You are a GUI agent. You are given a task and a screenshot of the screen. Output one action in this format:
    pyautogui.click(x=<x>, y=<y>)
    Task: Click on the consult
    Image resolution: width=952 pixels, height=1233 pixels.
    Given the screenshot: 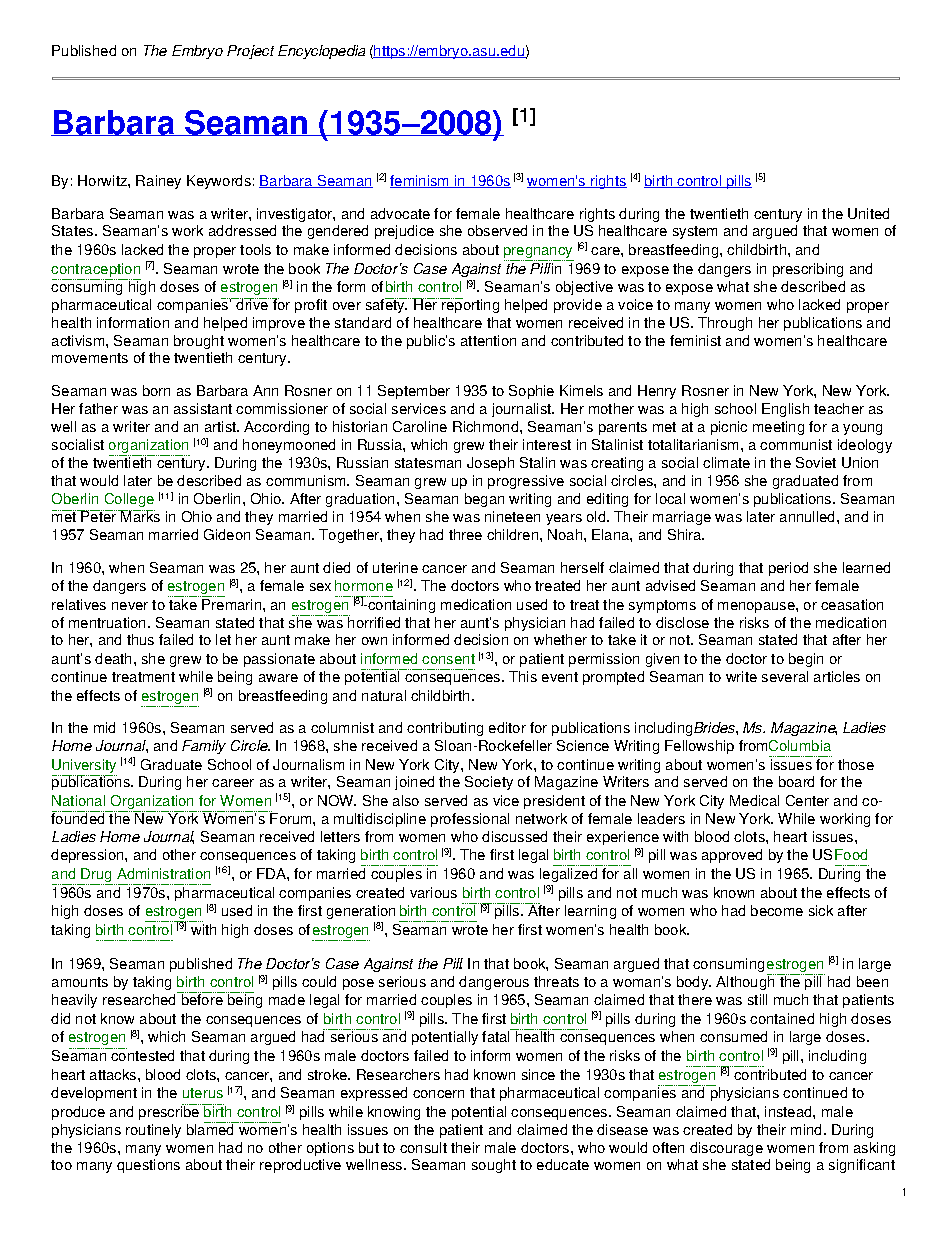 What is the action you would take?
    pyautogui.click(x=423, y=1147)
